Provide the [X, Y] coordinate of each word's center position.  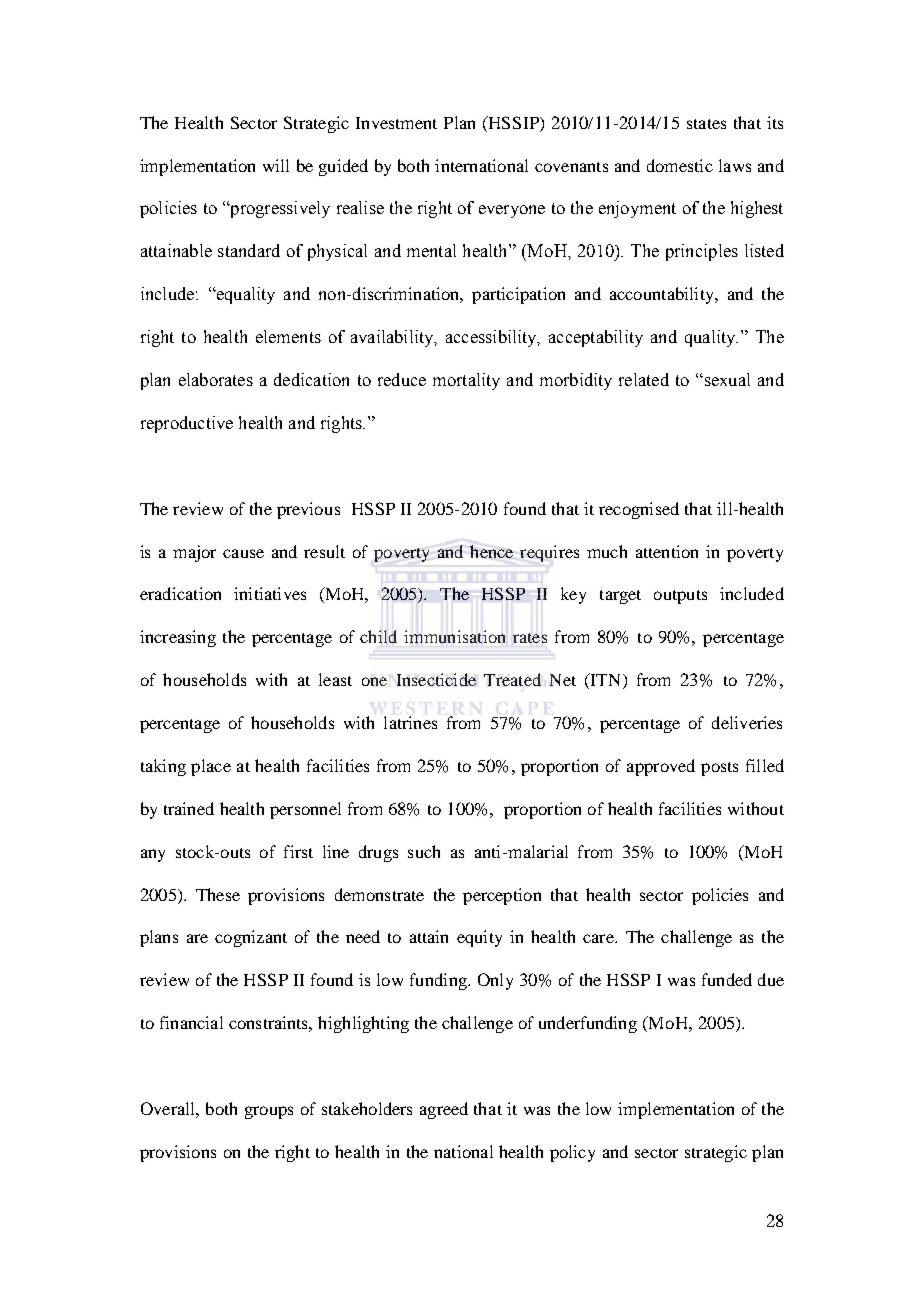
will [276, 165]
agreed [444, 1110]
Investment [396, 123]
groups [269, 1112]
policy [572, 1153]
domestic [680, 165]
